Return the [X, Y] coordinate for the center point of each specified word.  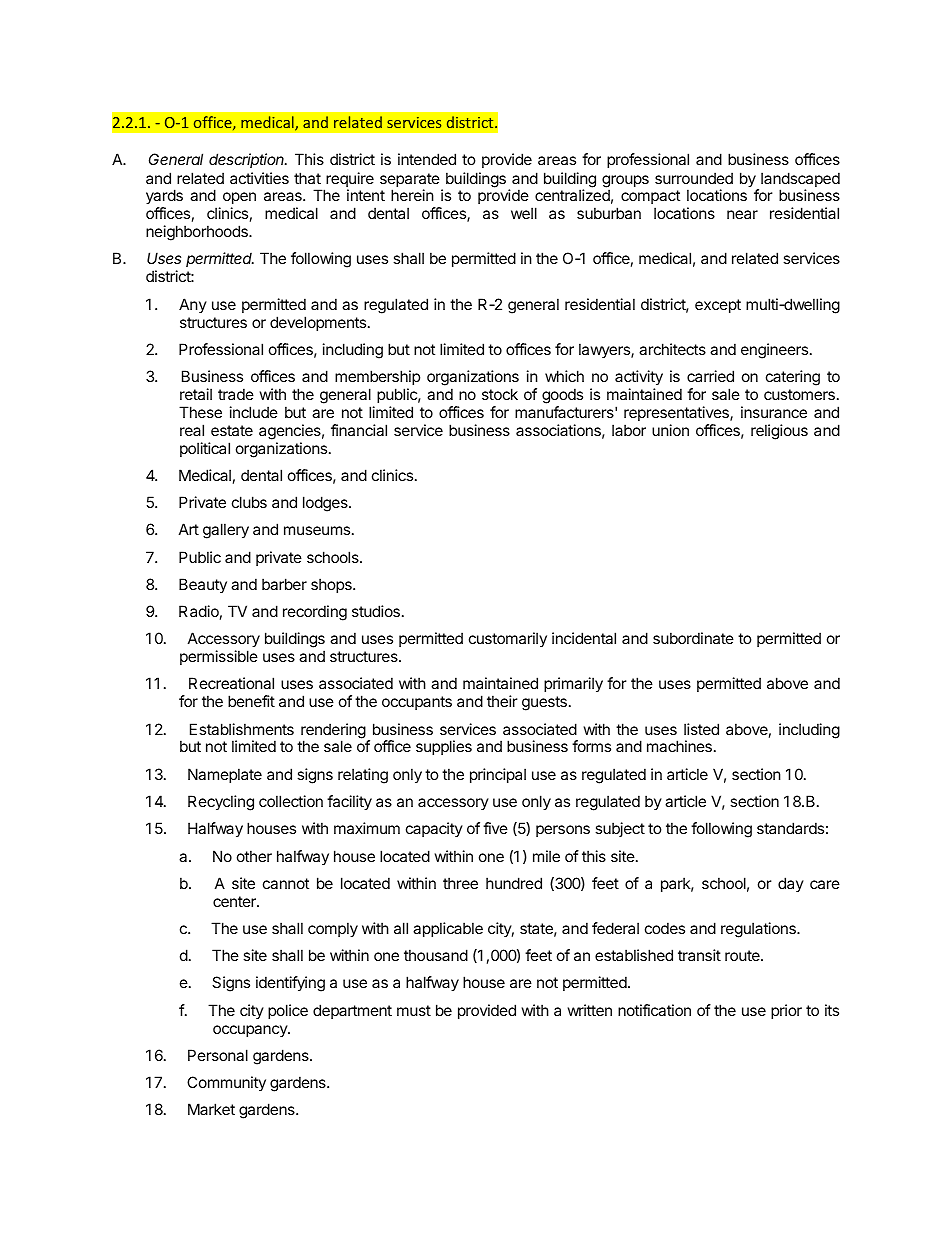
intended [427, 159]
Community [226, 1083]
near [742, 214]
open [239, 200]
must [414, 1010]
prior [786, 1011]
